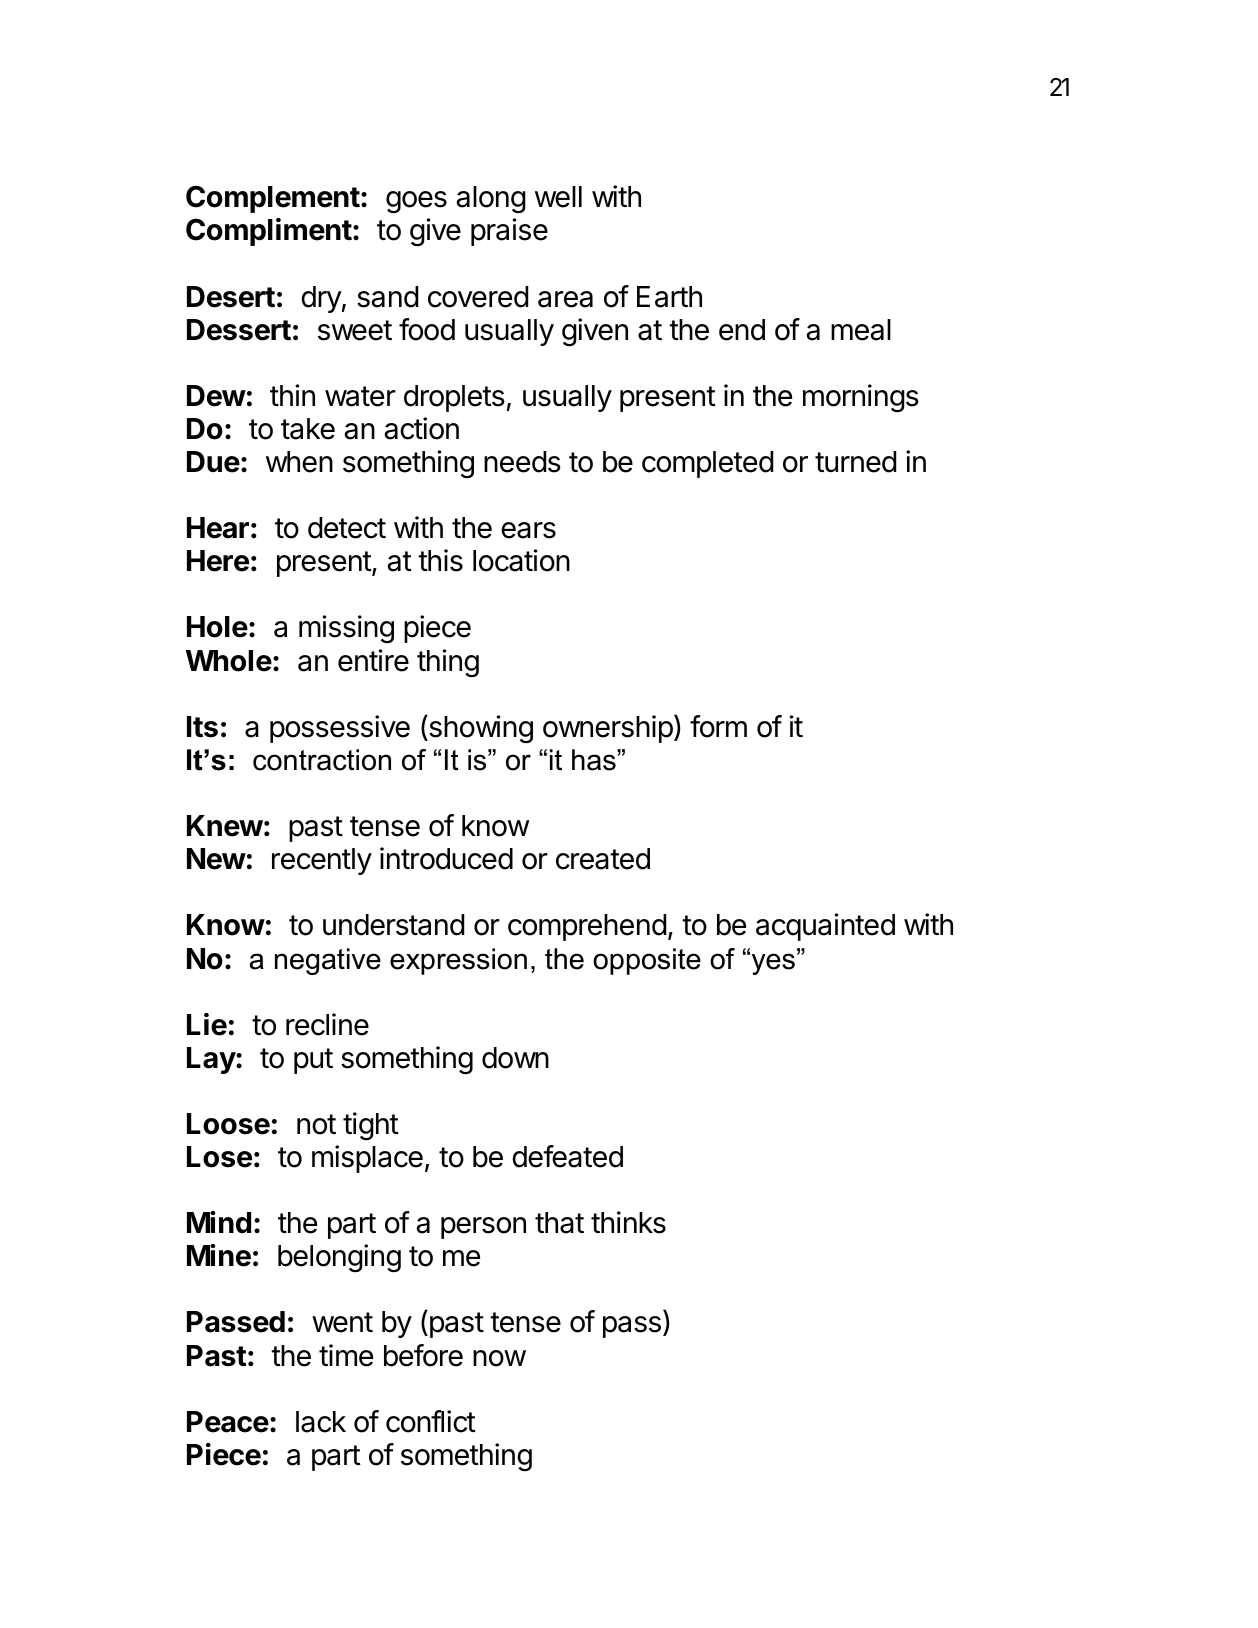 The height and width of the screenshot is (1628, 1258). I want to click on form, so click(718, 726).
